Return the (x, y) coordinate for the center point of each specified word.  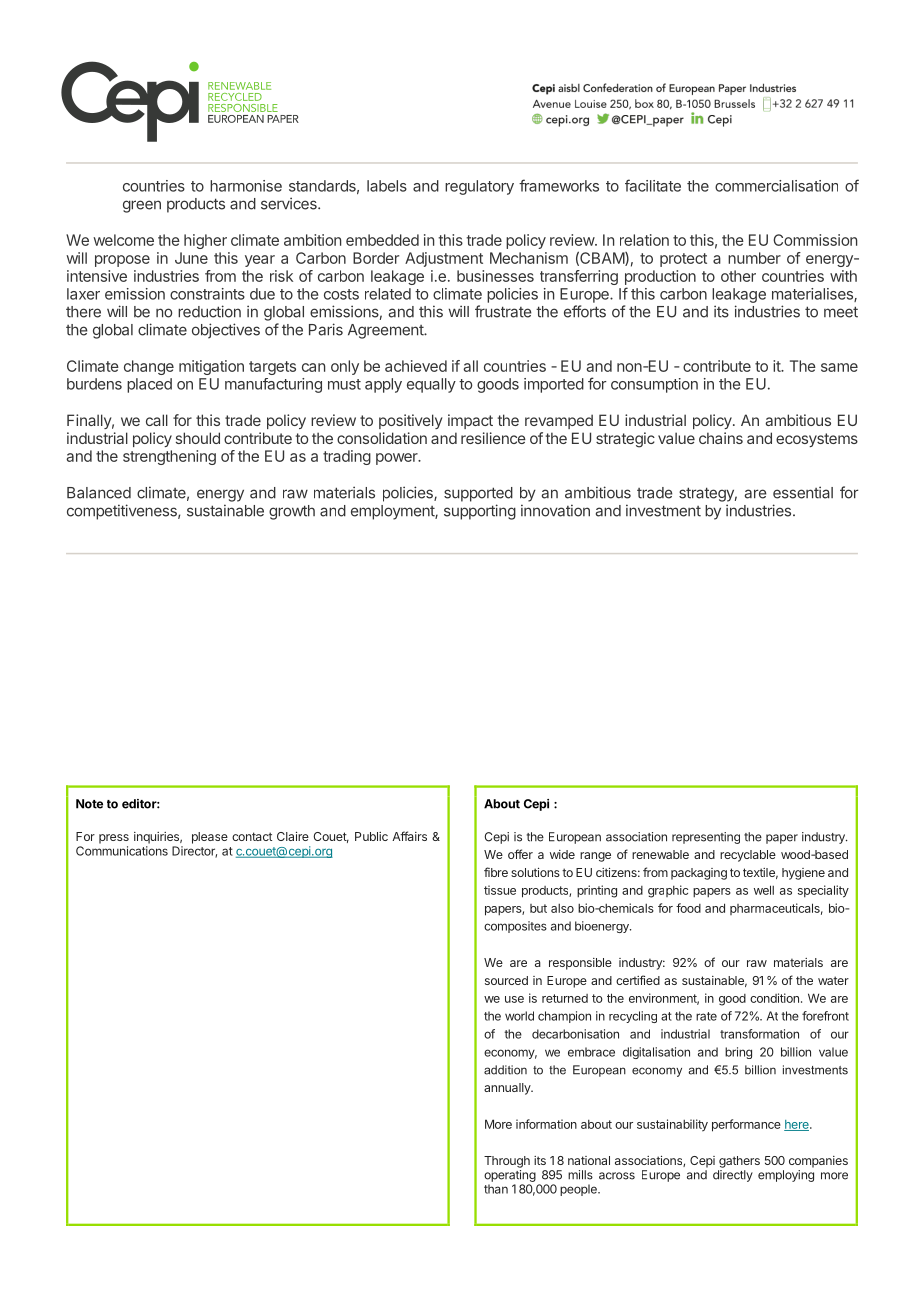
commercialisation (776, 186)
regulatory (479, 187)
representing (706, 838)
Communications (122, 851)
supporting (480, 512)
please (210, 838)
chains (721, 438)
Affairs (409, 836)
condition (774, 998)
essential (803, 492)
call (157, 420)
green (142, 206)
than (496, 1189)
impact (470, 421)
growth (292, 512)
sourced (506, 980)
